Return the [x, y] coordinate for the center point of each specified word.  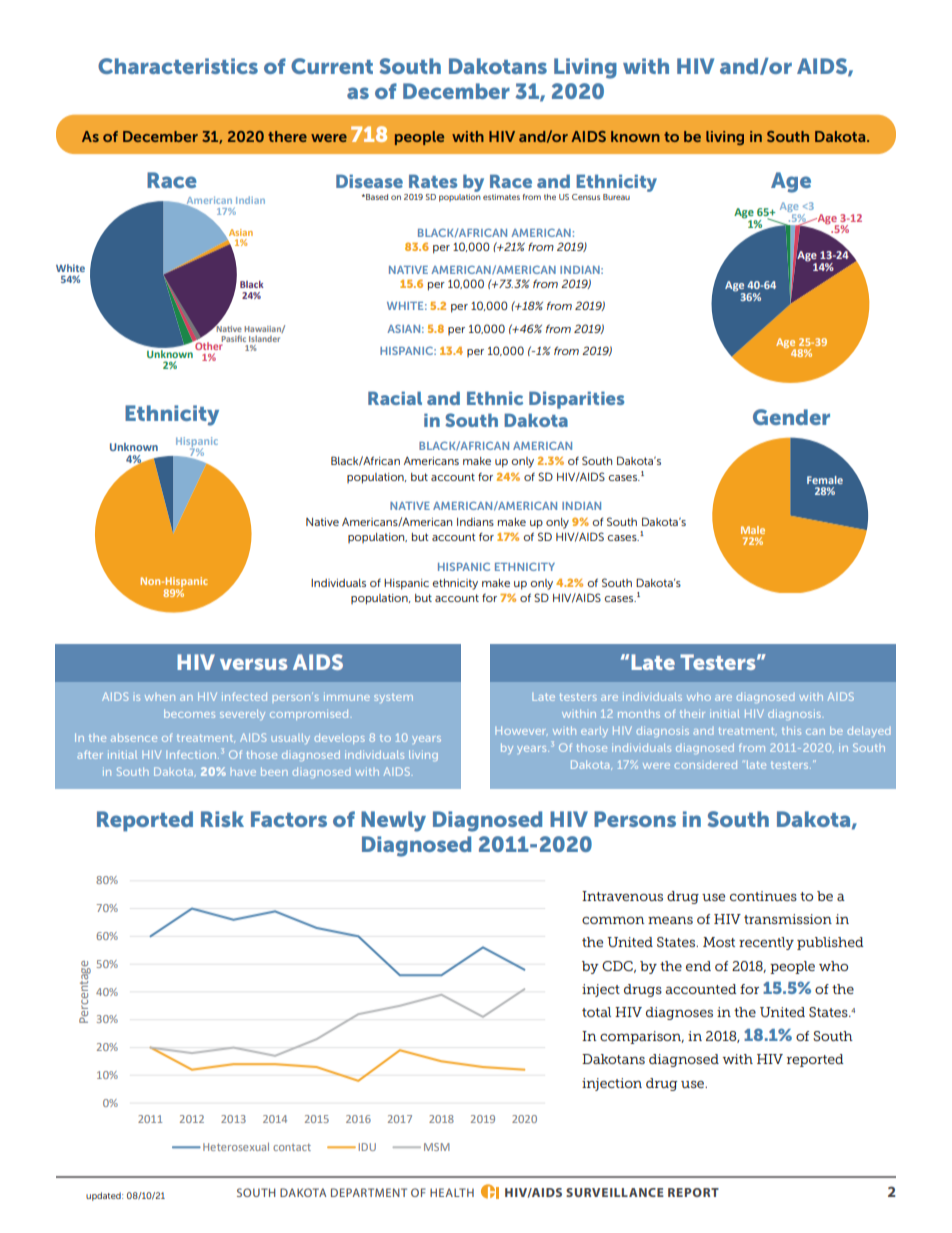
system [393, 698]
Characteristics [178, 66]
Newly [393, 821]
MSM [437, 1147]
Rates [433, 181]
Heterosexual [236, 1146]
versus [253, 664]
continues [763, 896]
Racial [395, 398]
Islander [264, 339]
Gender [791, 417]
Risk [222, 819]
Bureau [616, 197]
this [791, 730]
